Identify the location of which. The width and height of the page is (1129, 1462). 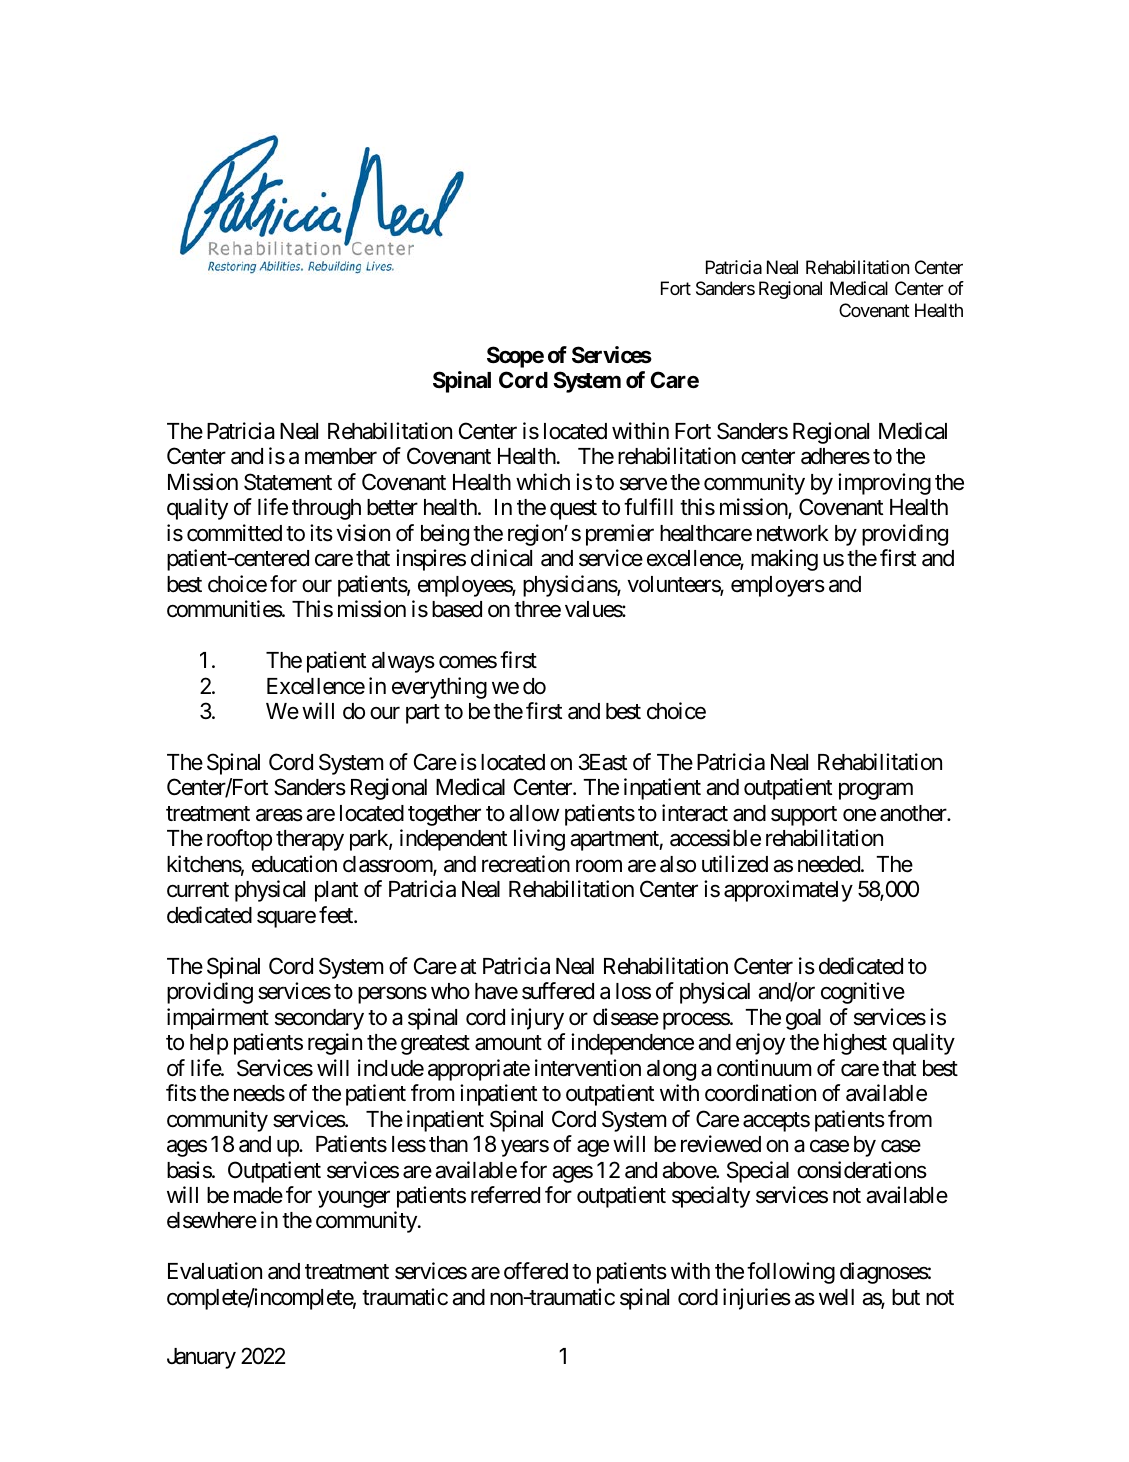
(543, 482).
